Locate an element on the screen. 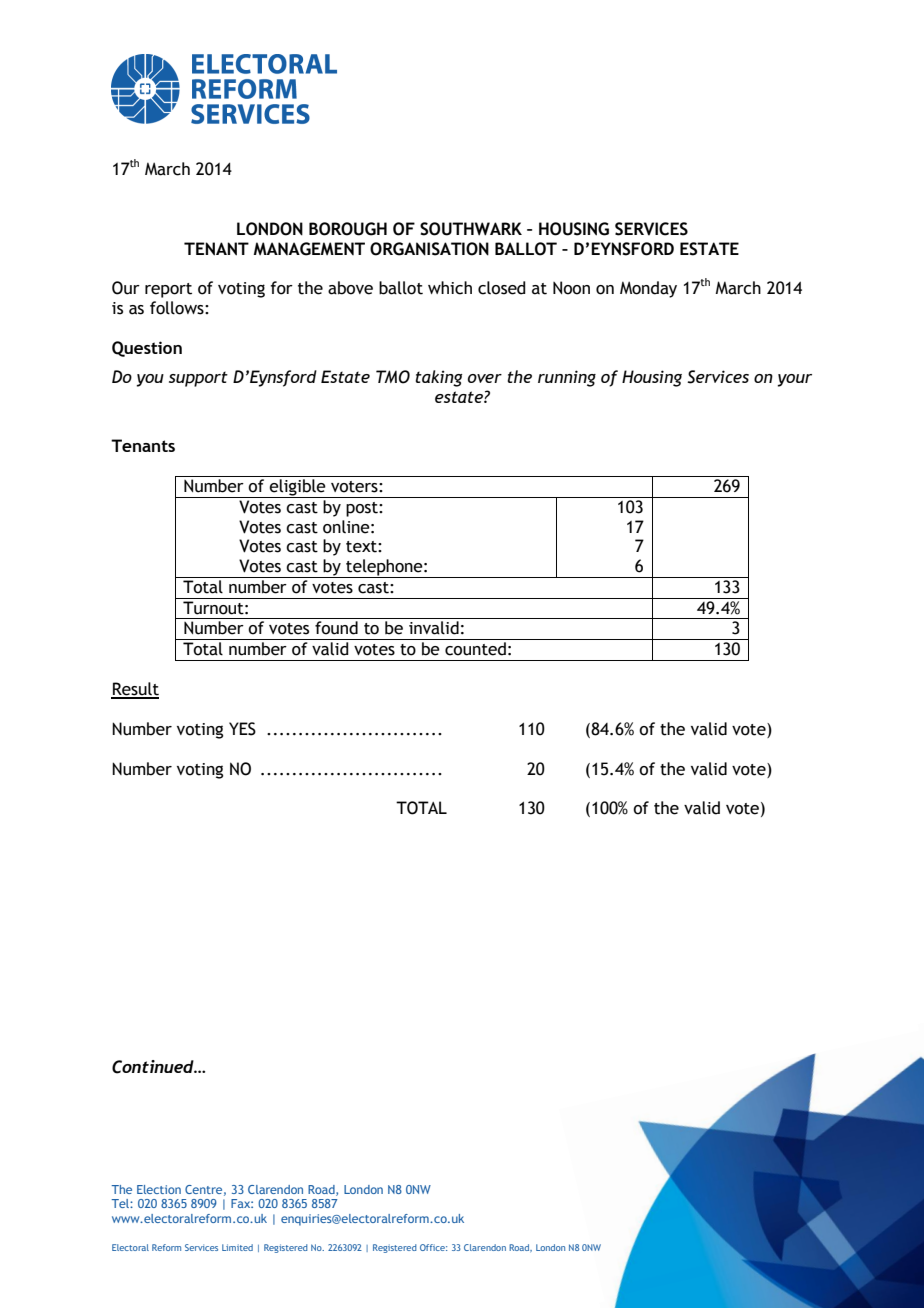 The image size is (924, 1308). ORGANISATION is located at coordinates (429, 249).
